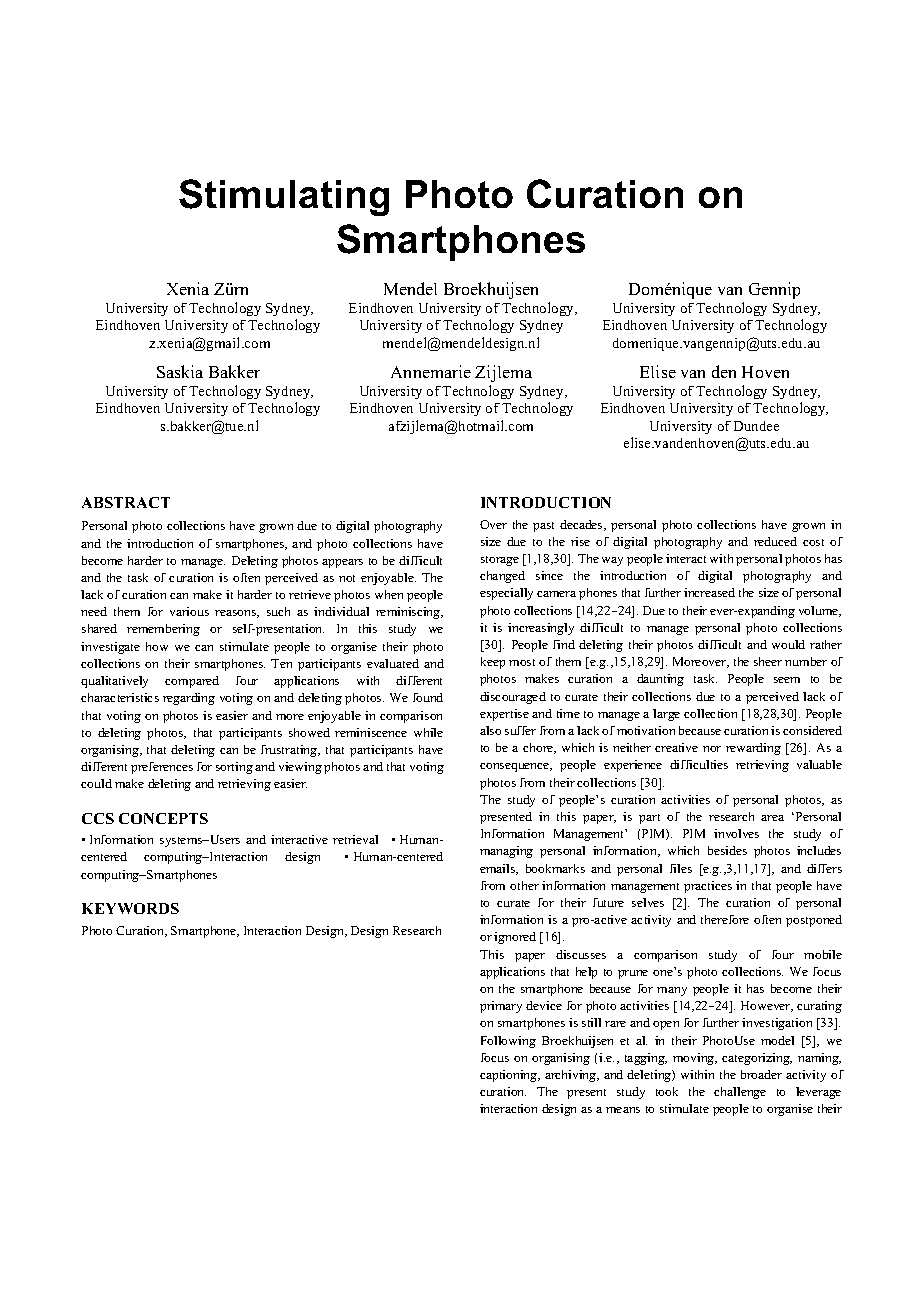  I want to click on Stimulating, so click(284, 197).
